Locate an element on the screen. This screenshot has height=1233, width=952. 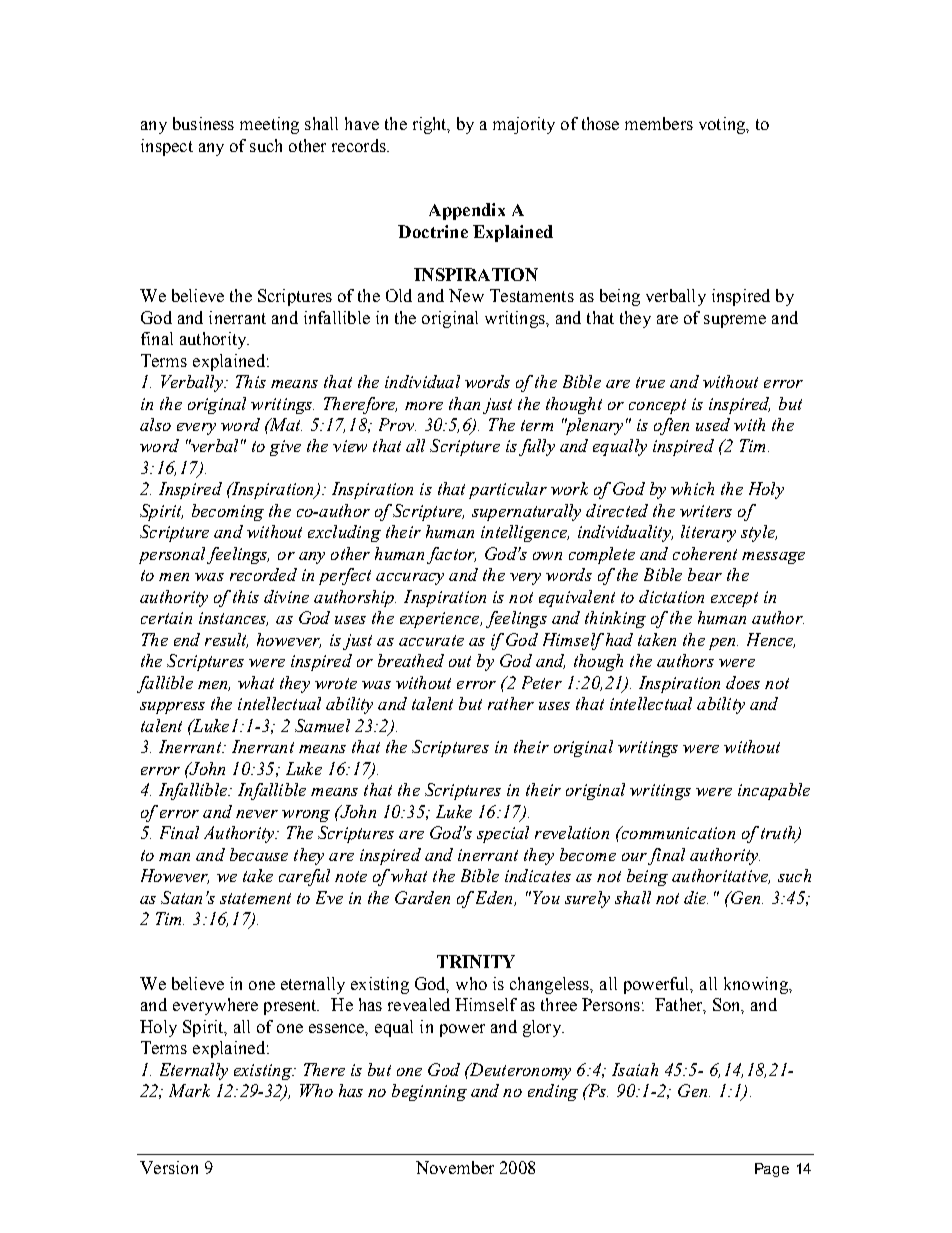
business is located at coordinates (203, 123).
